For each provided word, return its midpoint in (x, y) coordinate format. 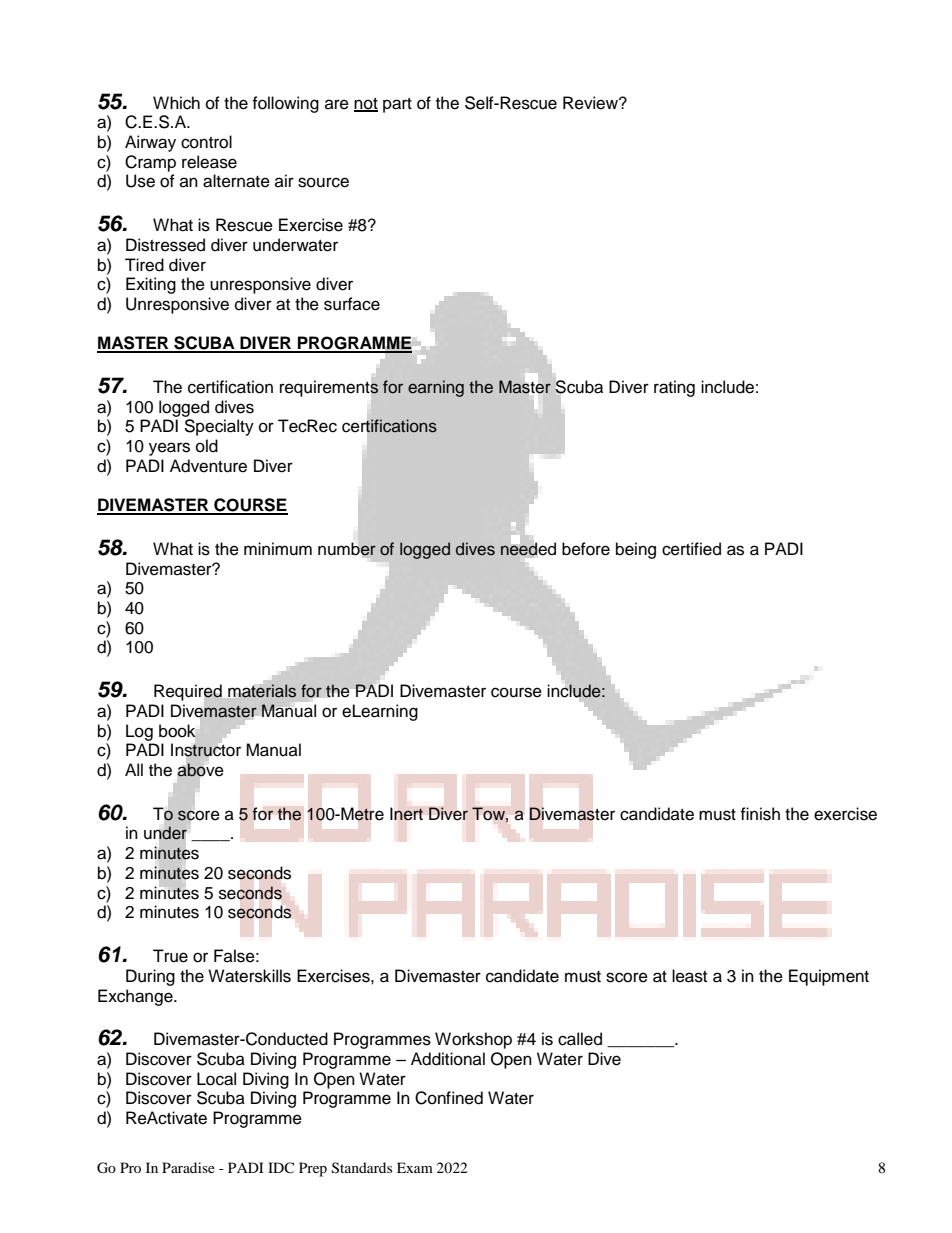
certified (691, 549)
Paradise (188, 1167)
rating (674, 388)
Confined (449, 1098)
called (580, 1039)
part (397, 105)
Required (188, 693)
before (586, 549)
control (206, 142)
